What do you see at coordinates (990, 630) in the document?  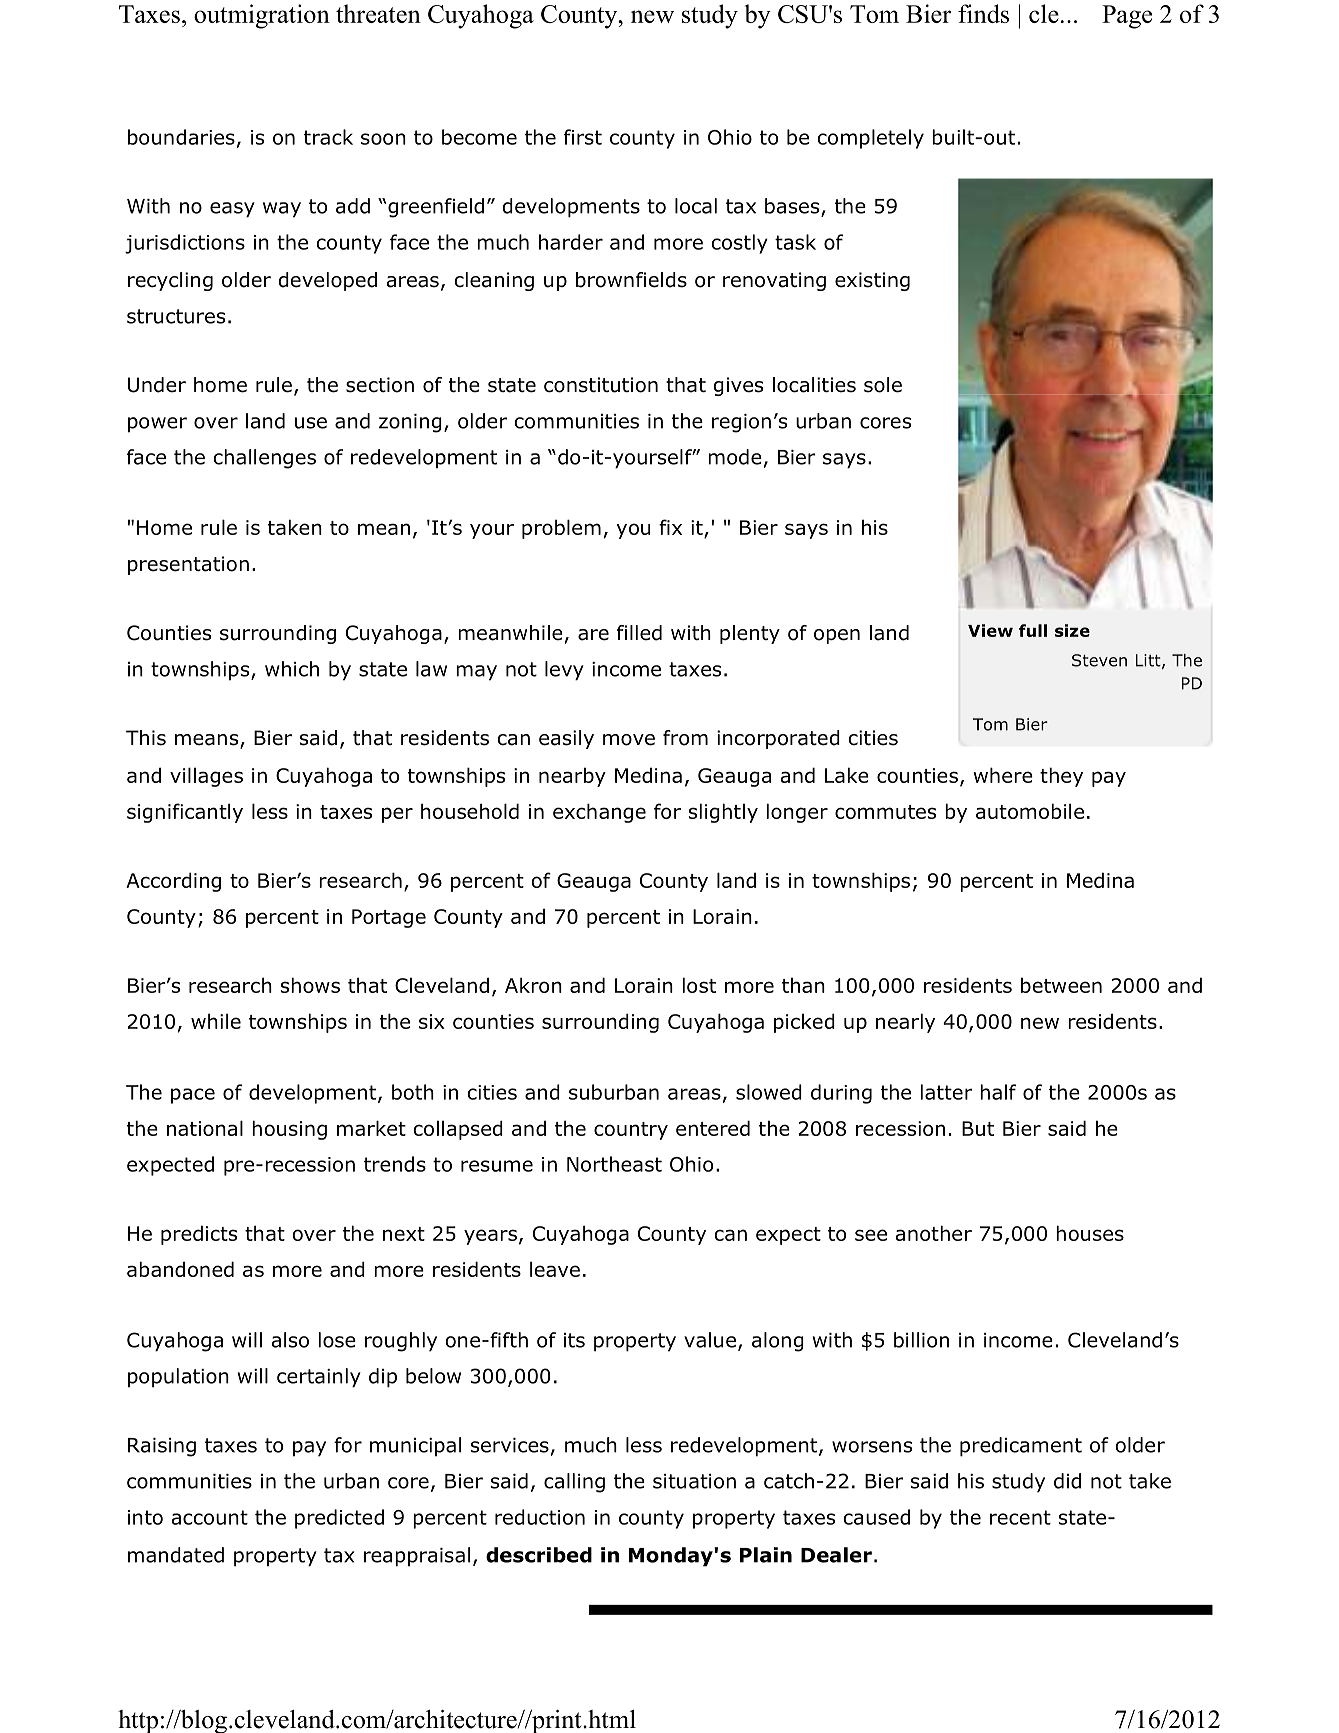 I see `View` at bounding box center [990, 630].
